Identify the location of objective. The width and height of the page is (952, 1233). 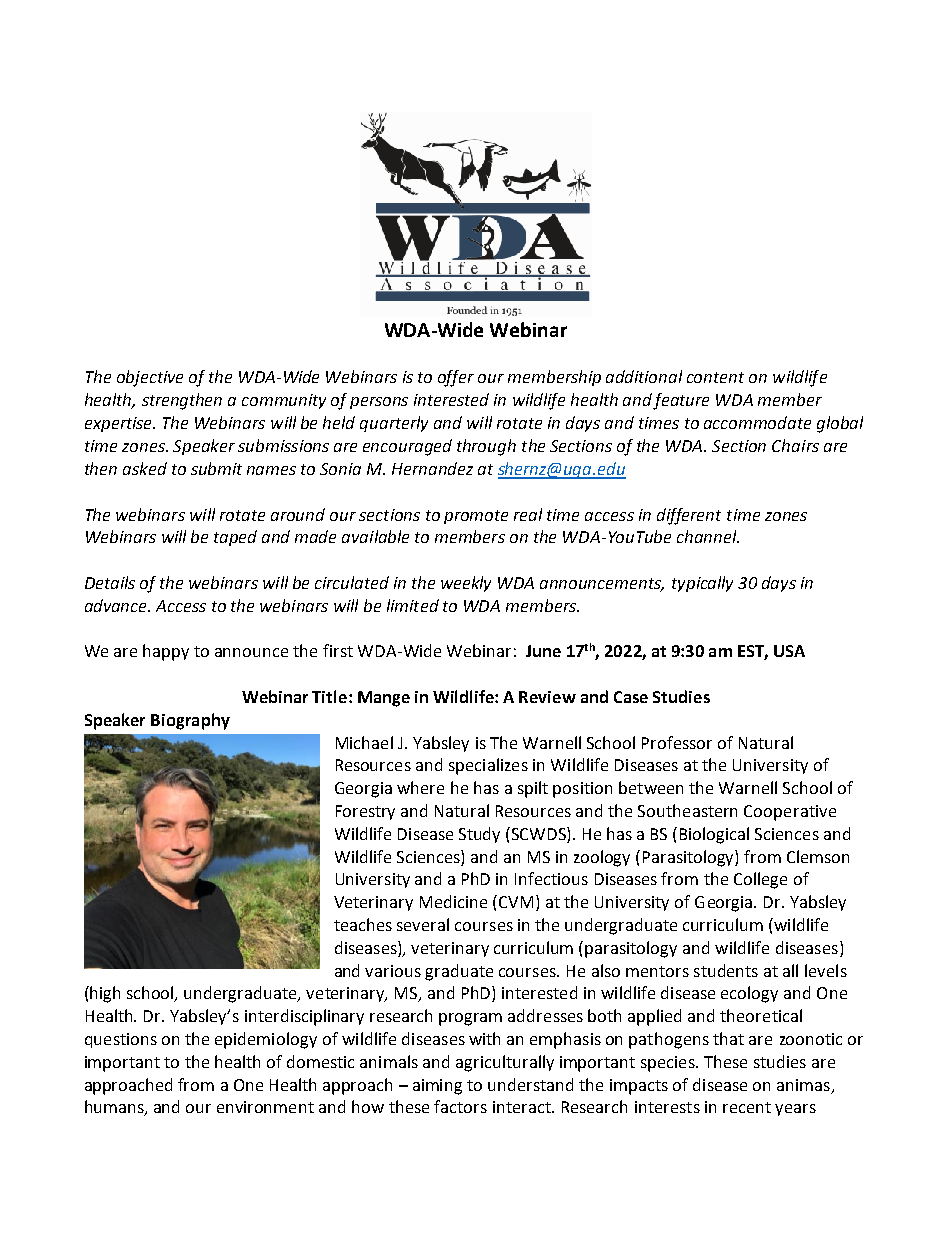
(150, 378).
